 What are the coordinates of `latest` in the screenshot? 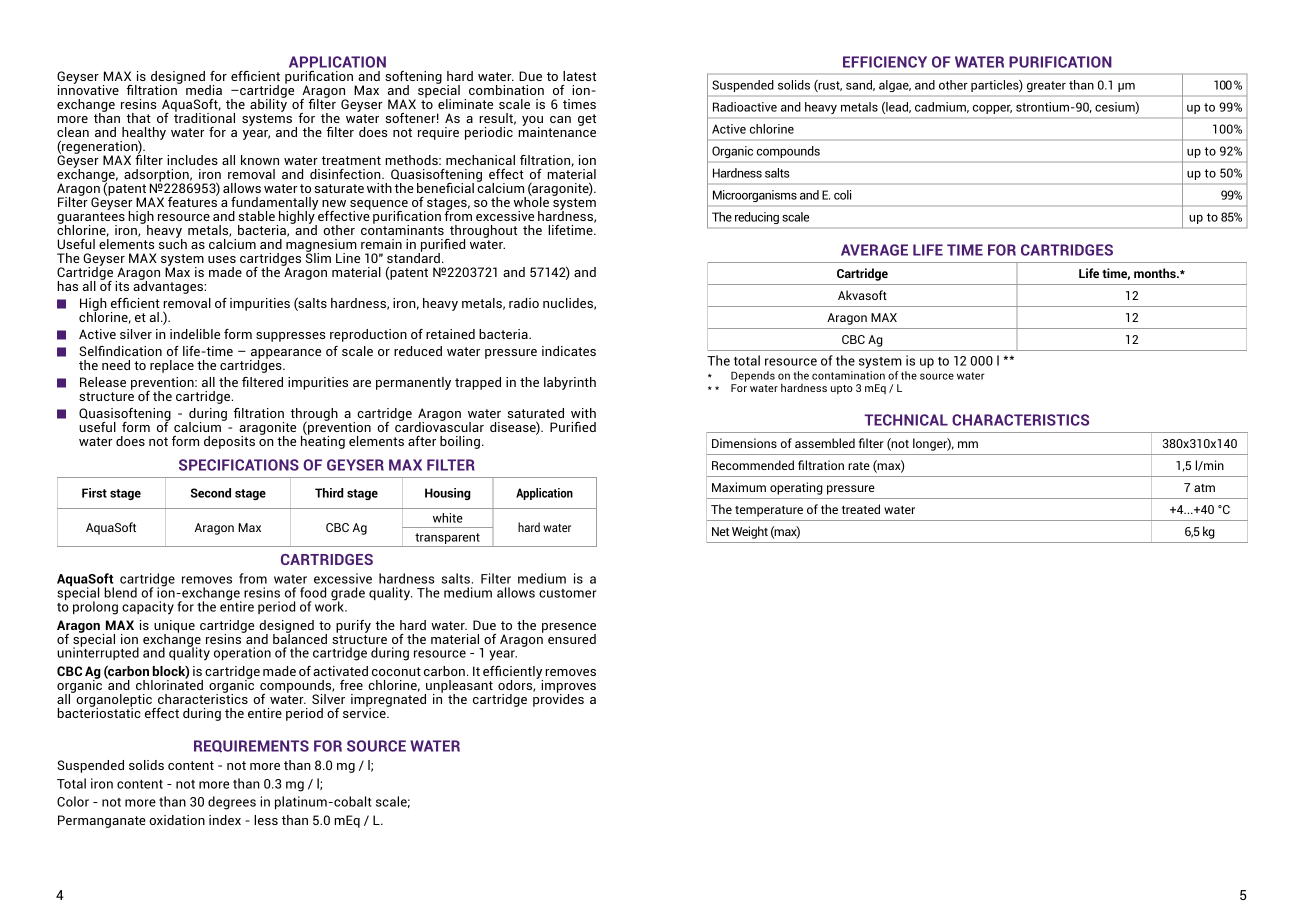 It's located at (579, 76).
